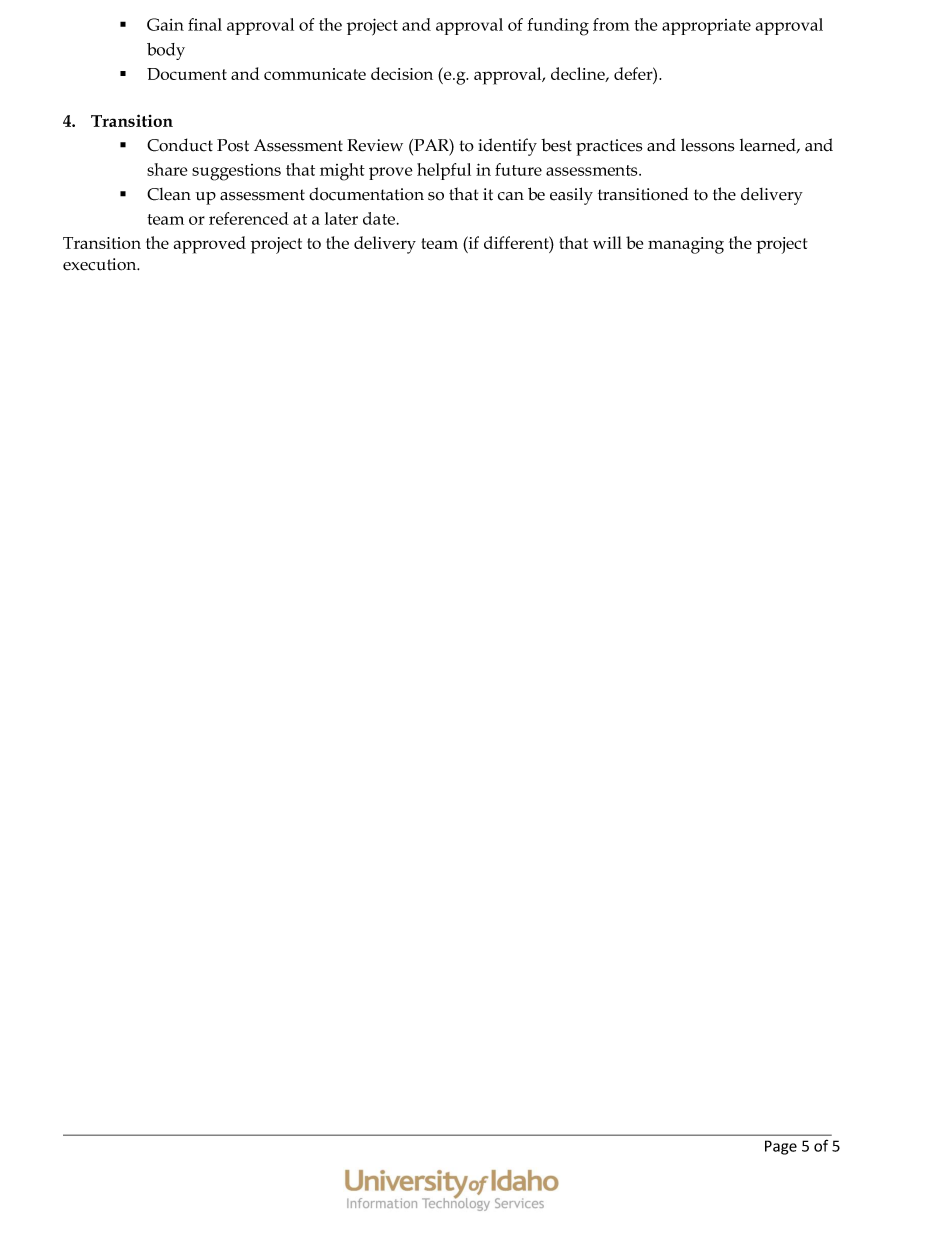  What do you see at coordinates (607, 242) in the page?
I see `will` at bounding box center [607, 242].
